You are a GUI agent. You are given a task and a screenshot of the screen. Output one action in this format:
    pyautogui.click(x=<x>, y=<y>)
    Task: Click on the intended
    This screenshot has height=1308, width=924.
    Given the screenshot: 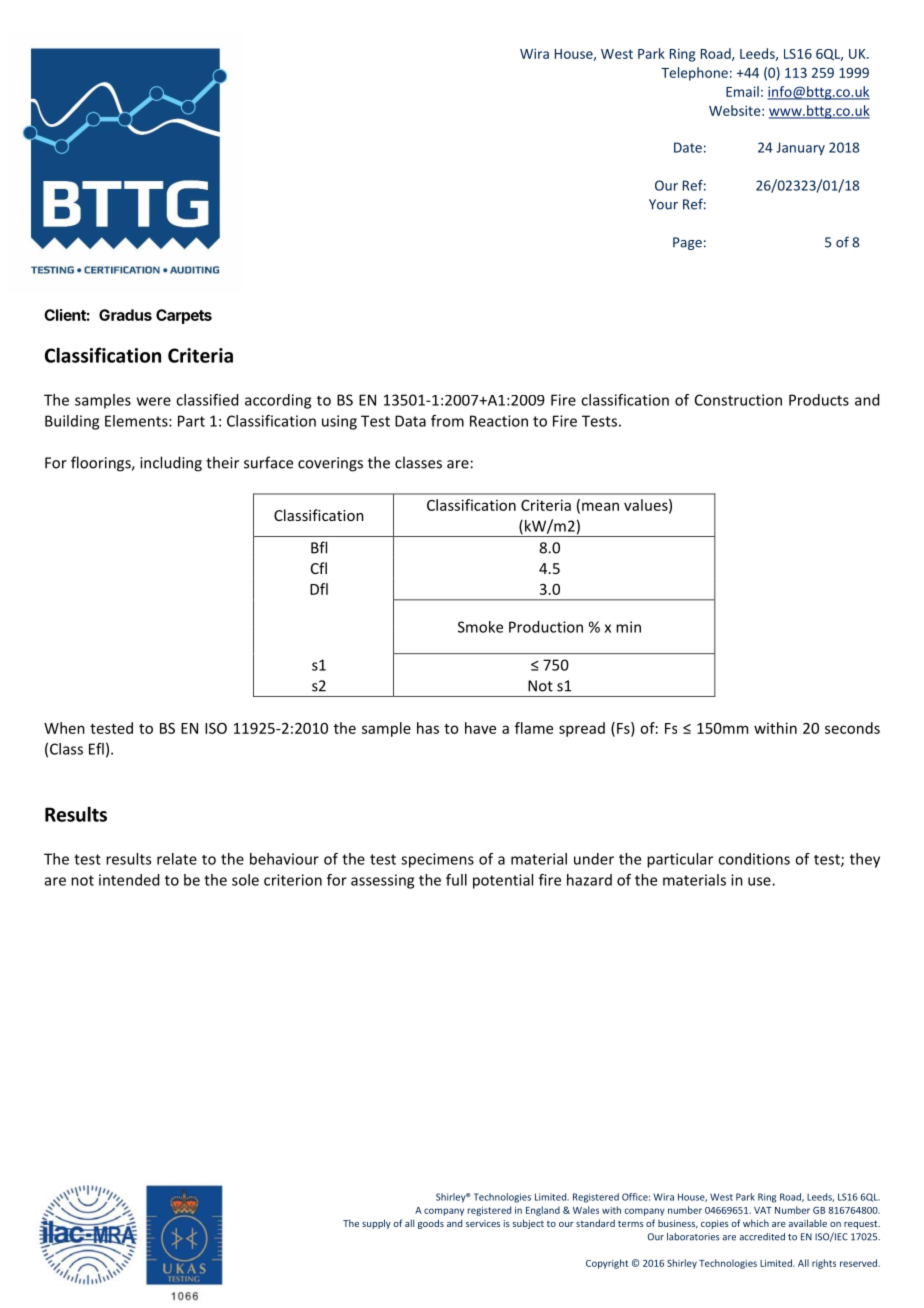 What is the action you would take?
    pyautogui.click(x=129, y=880)
